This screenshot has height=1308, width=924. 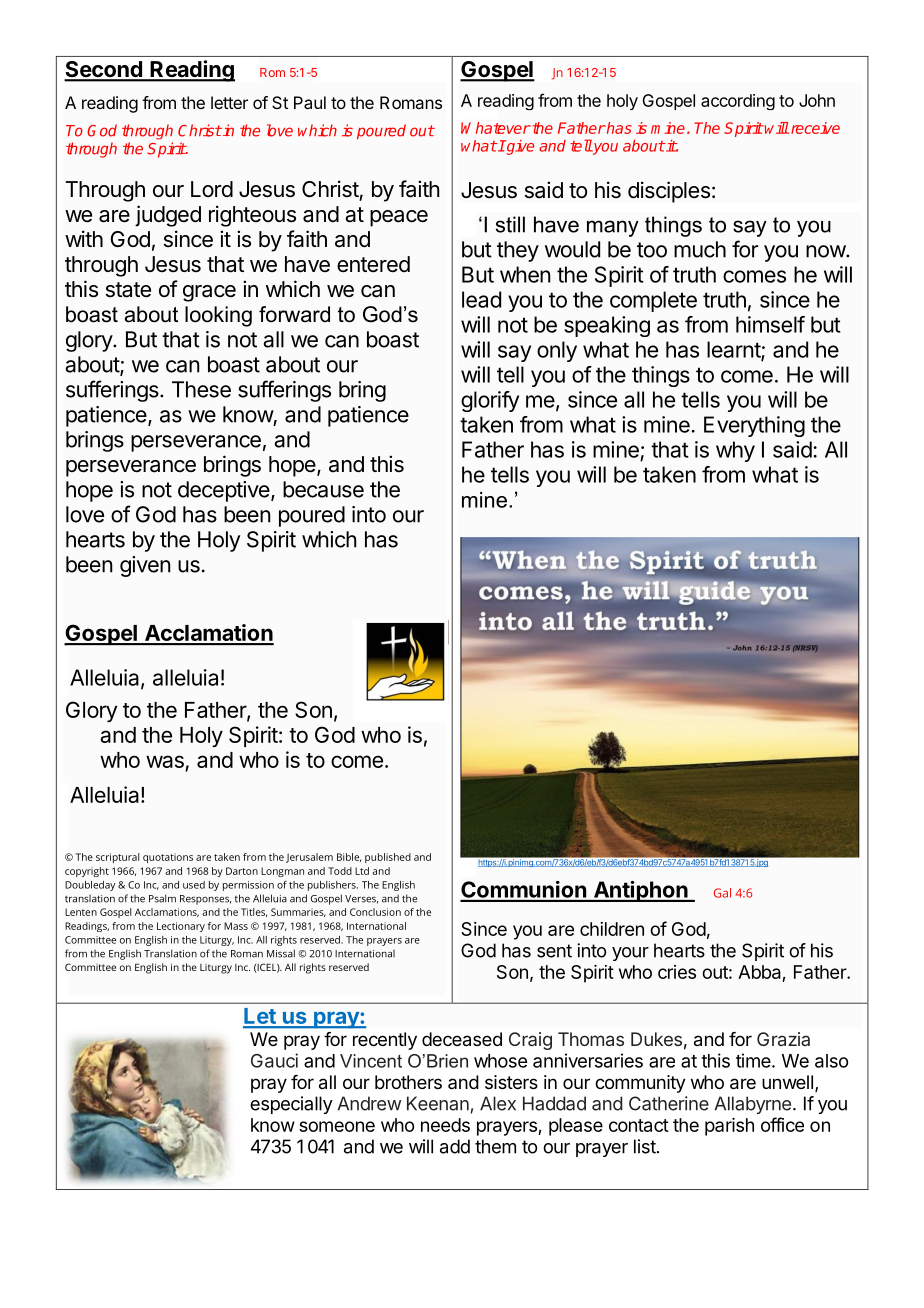 What do you see at coordinates (399, 218) in the screenshot?
I see `peace` at bounding box center [399, 218].
